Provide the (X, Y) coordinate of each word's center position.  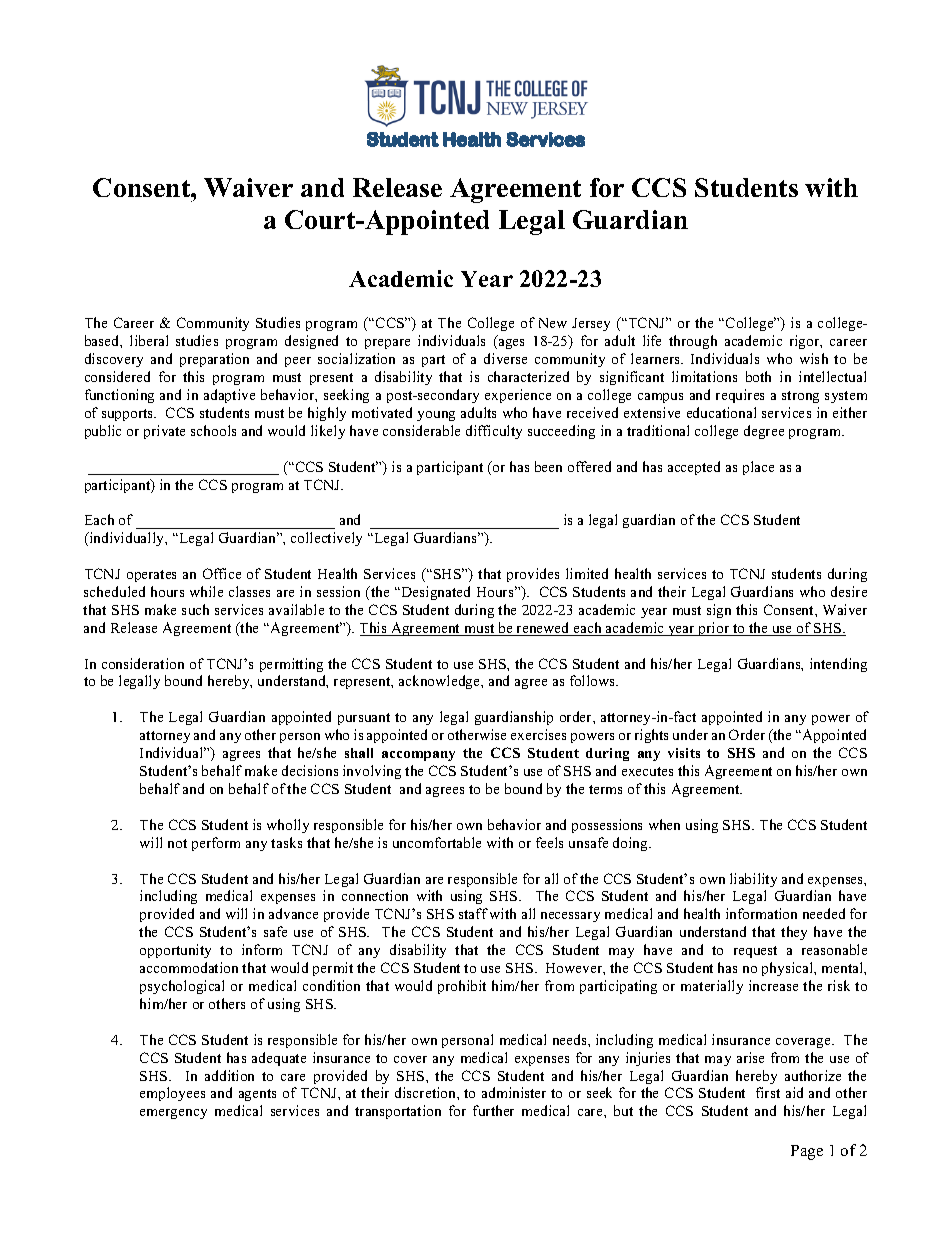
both (758, 376)
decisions (310, 770)
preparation (214, 360)
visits (684, 753)
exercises (538, 734)
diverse (505, 358)
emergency (173, 1114)
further (493, 1110)
